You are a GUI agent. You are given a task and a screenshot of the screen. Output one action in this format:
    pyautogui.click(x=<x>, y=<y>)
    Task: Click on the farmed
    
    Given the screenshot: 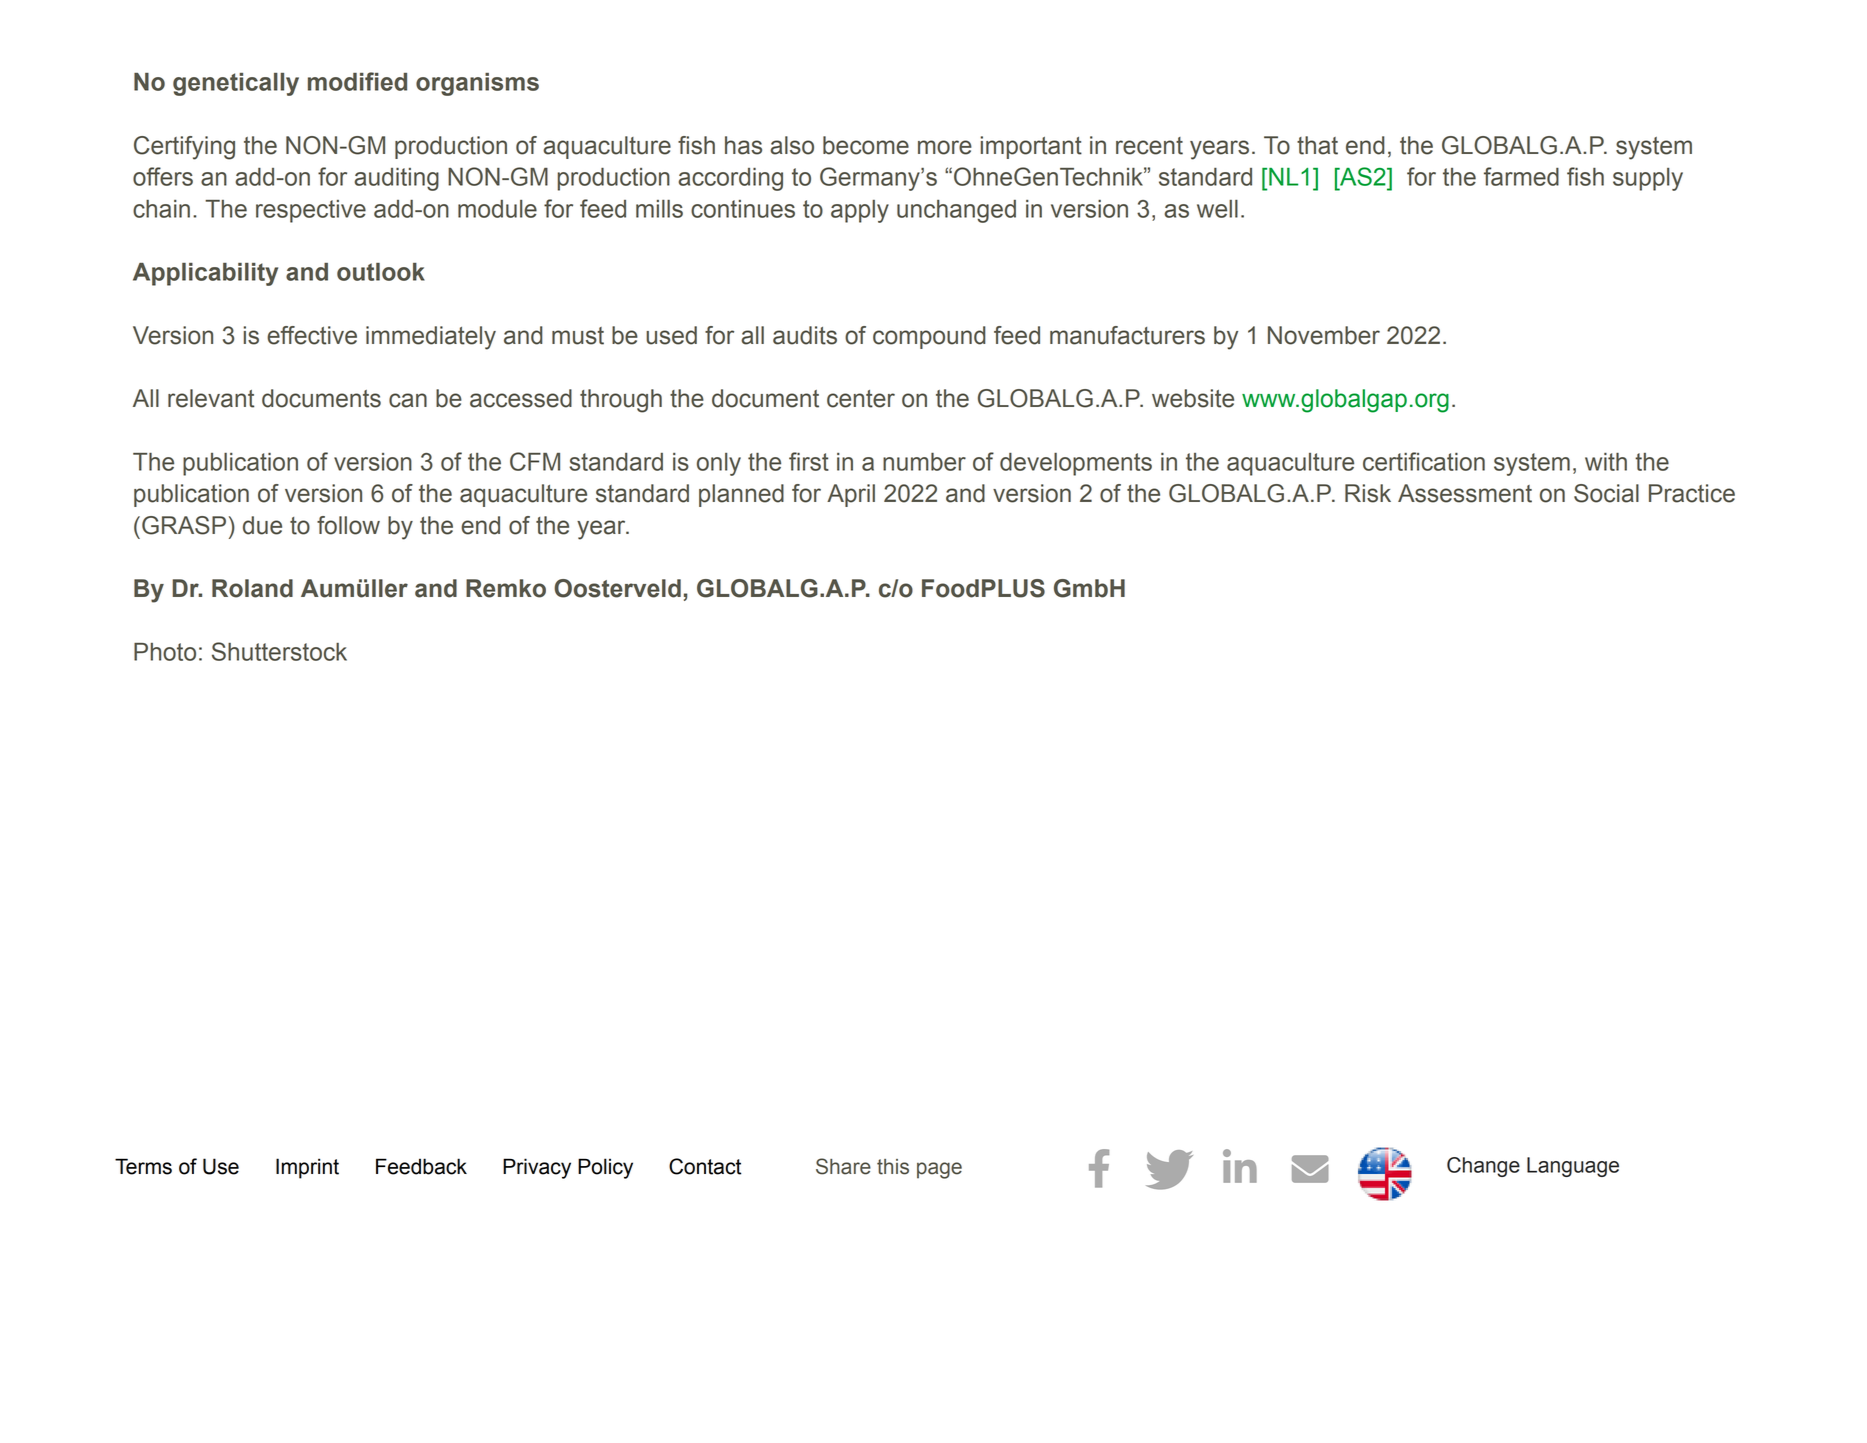 What is the action you would take?
    pyautogui.click(x=1521, y=176)
